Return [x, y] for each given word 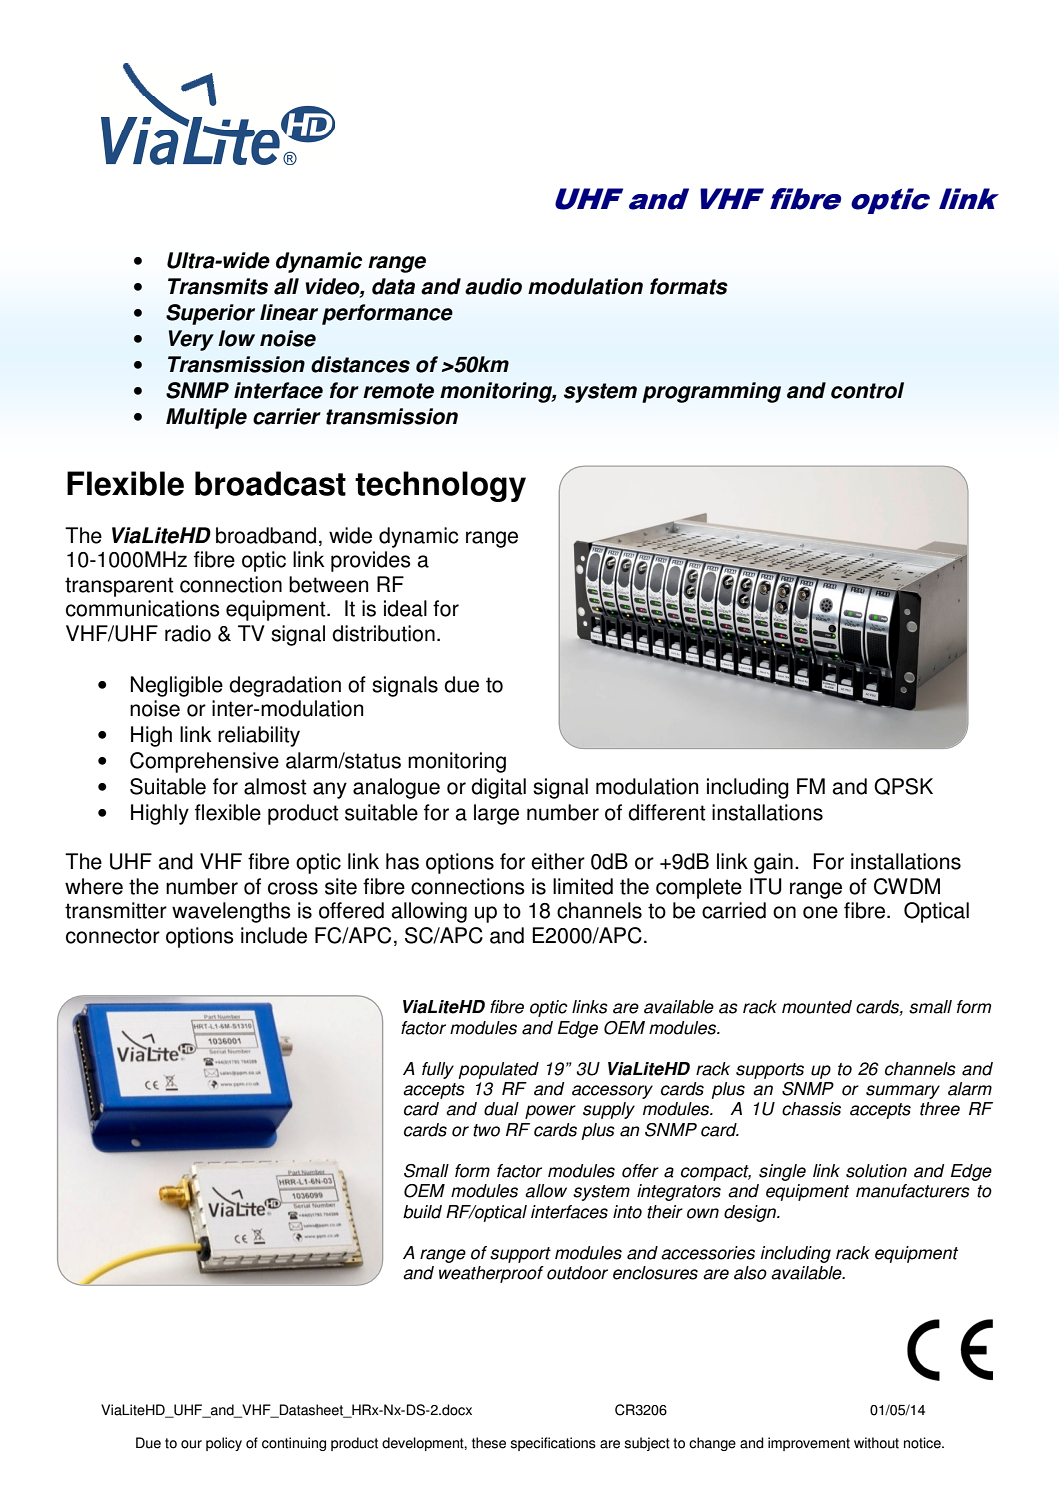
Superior [210, 314]
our [191, 1444]
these [489, 1443]
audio [493, 286]
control [867, 390]
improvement [809, 1444]
